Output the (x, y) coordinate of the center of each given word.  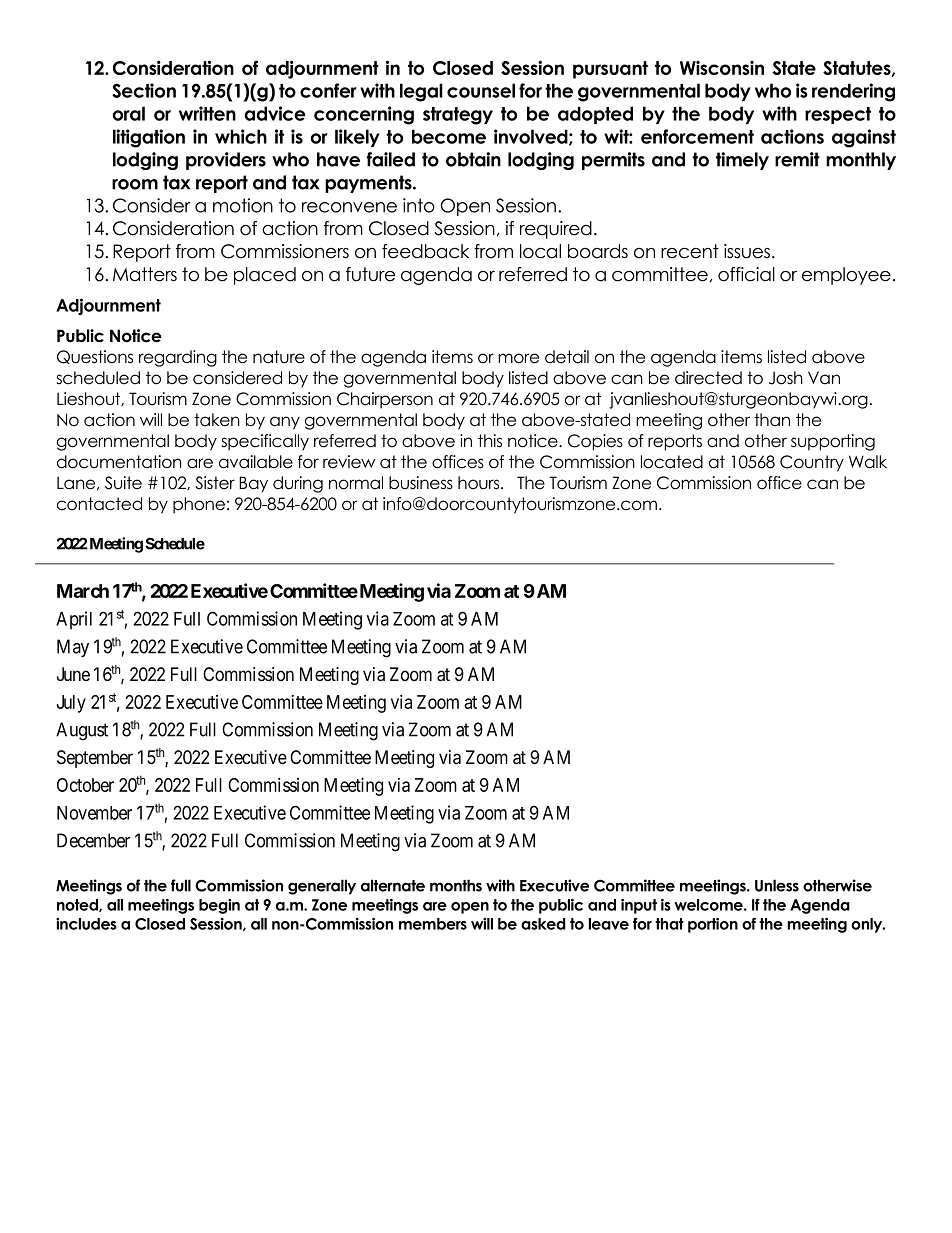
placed (265, 276)
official (746, 274)
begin (219, 906)
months (456, 885)
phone (199, 505)
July (71, 704)
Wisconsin (722, 68)
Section (144, 90)
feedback (425, 251)
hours (480, 483)
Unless (777, 885)
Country (812, 463)
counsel (481, 90)
